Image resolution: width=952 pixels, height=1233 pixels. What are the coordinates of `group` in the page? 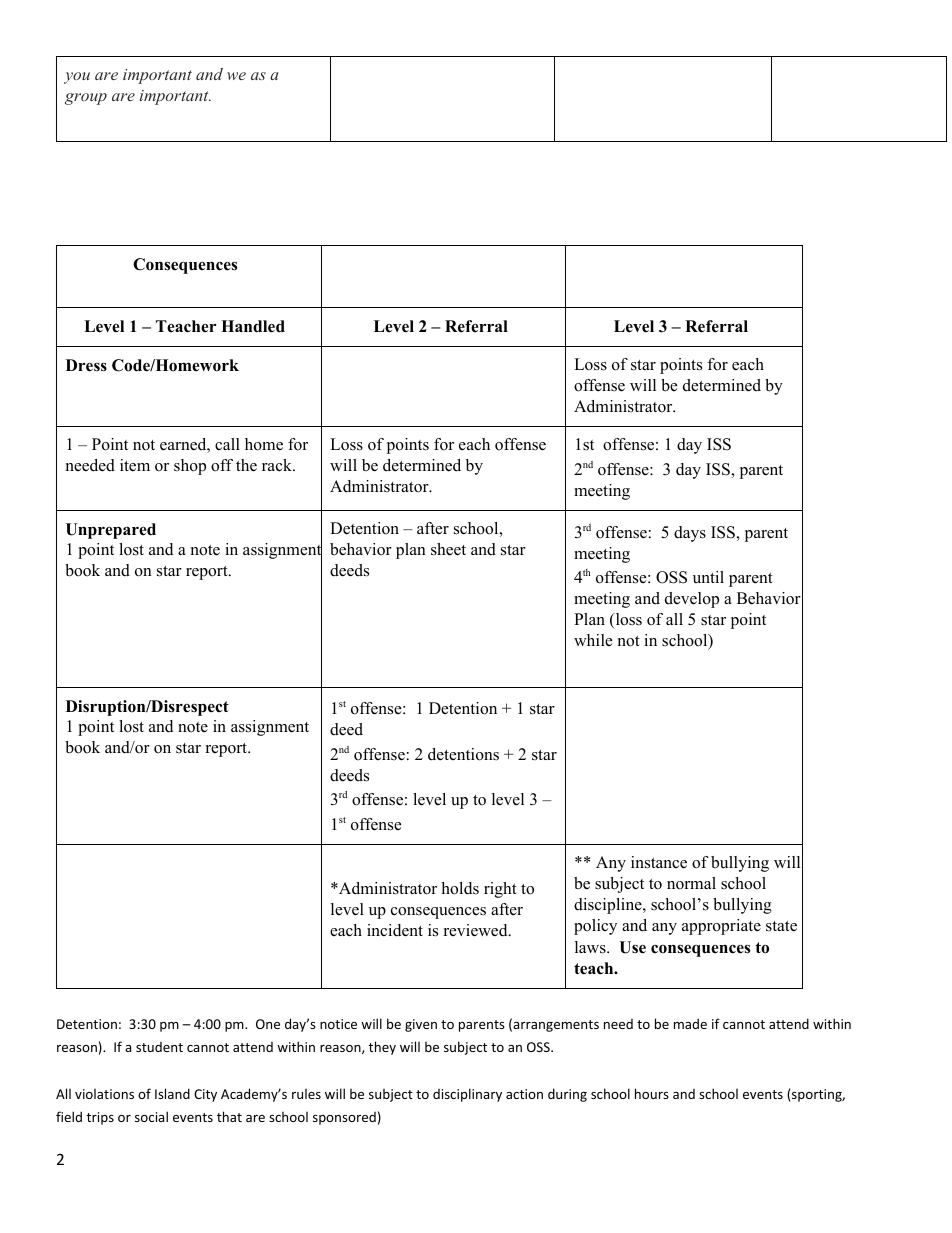 It's located at (86, 99).
